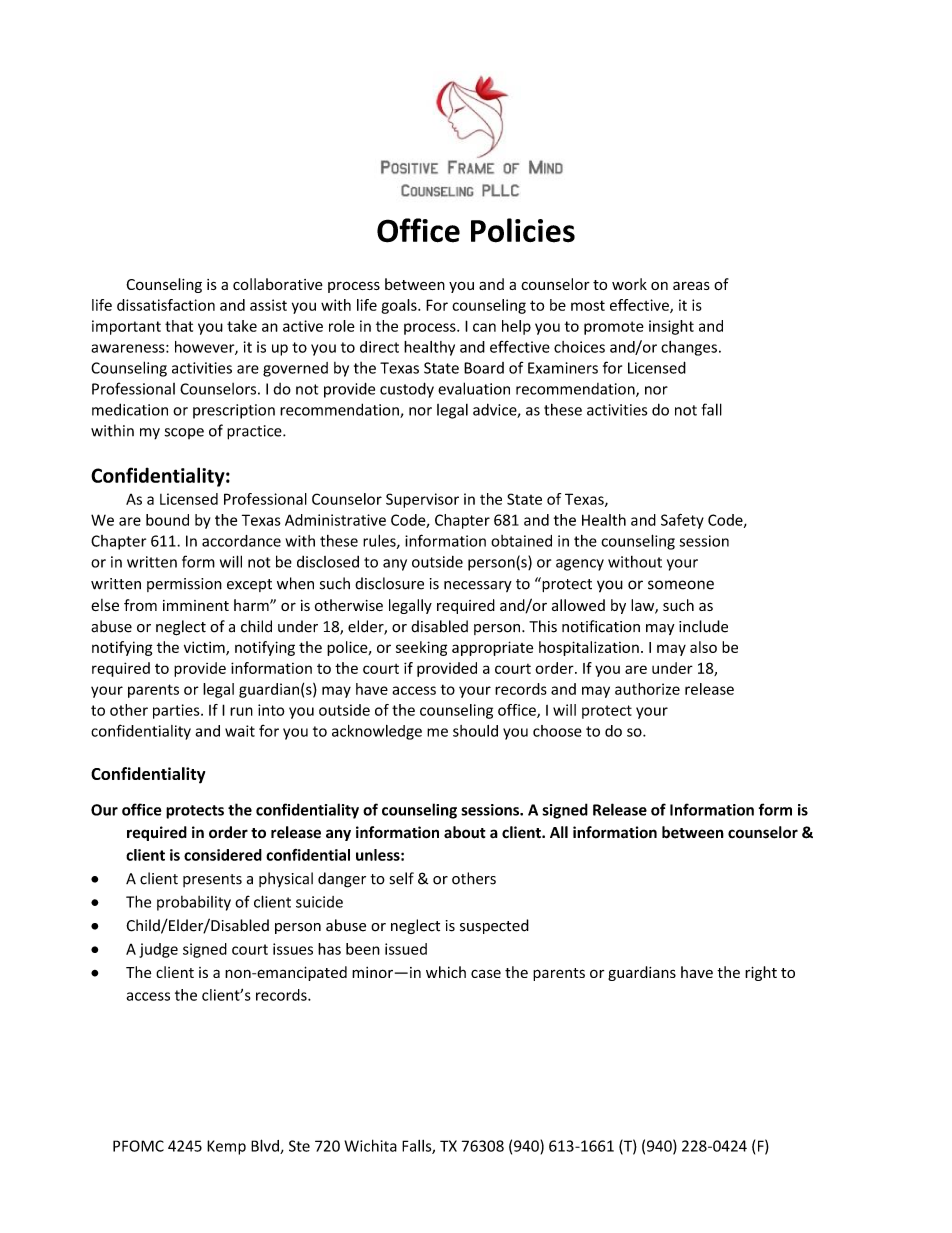 The height and width of the screenshot is (1233, 952). Describe the element at coordinates (177, 711) in the screenshot. I see `parties` at that location.
